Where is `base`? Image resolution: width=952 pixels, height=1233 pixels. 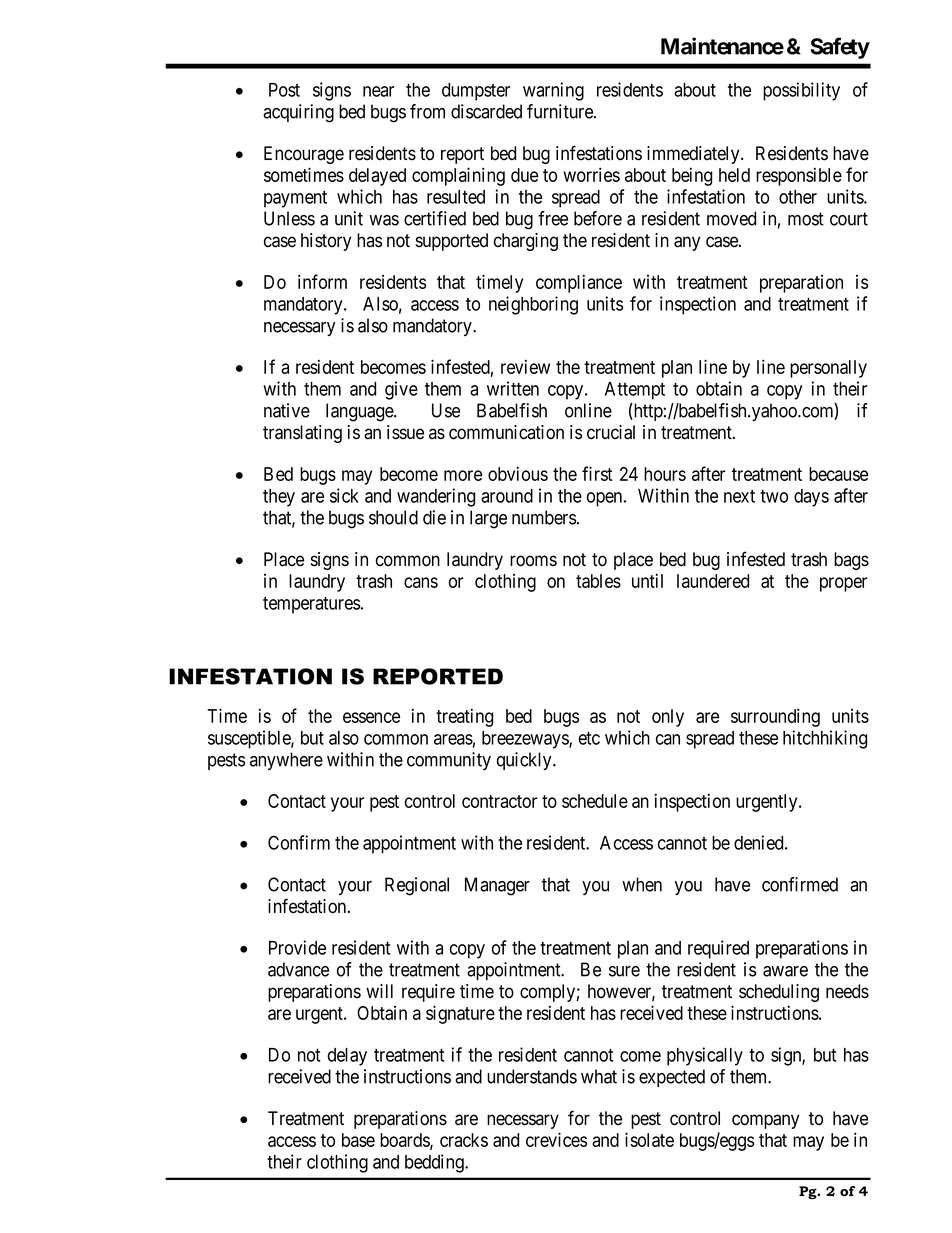 base is located at coordinates (358, 1140).
